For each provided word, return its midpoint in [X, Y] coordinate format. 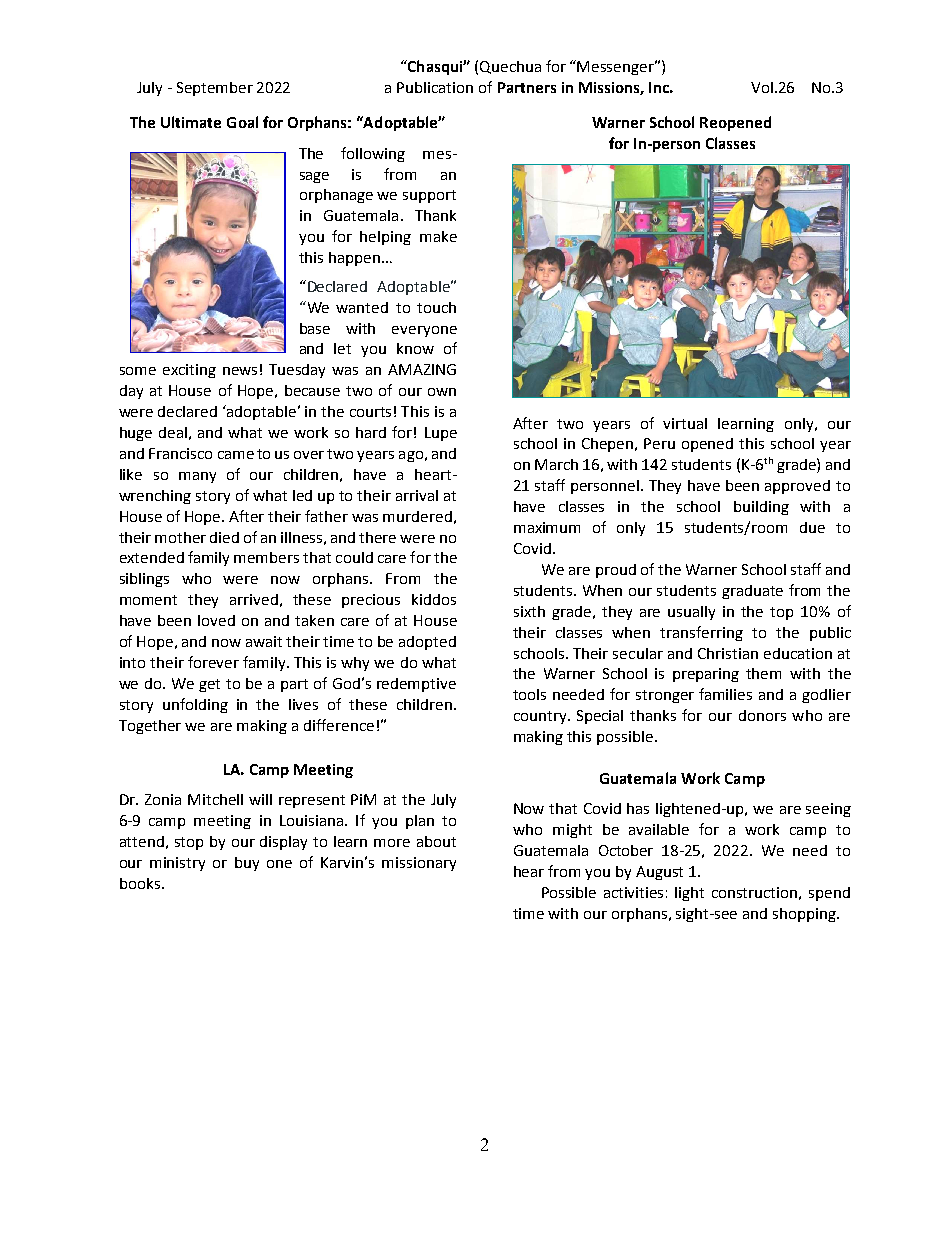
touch [436, 307]
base [315, 328]
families [725, 694]
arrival [417, 495]
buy [247, 864]
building [761, 508]
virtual [685, 423]
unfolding [195, 705]
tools [529, 694]
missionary [419, 864]
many [197, 477]
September [215, 89]
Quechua [510, 67]
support [429, 196]
